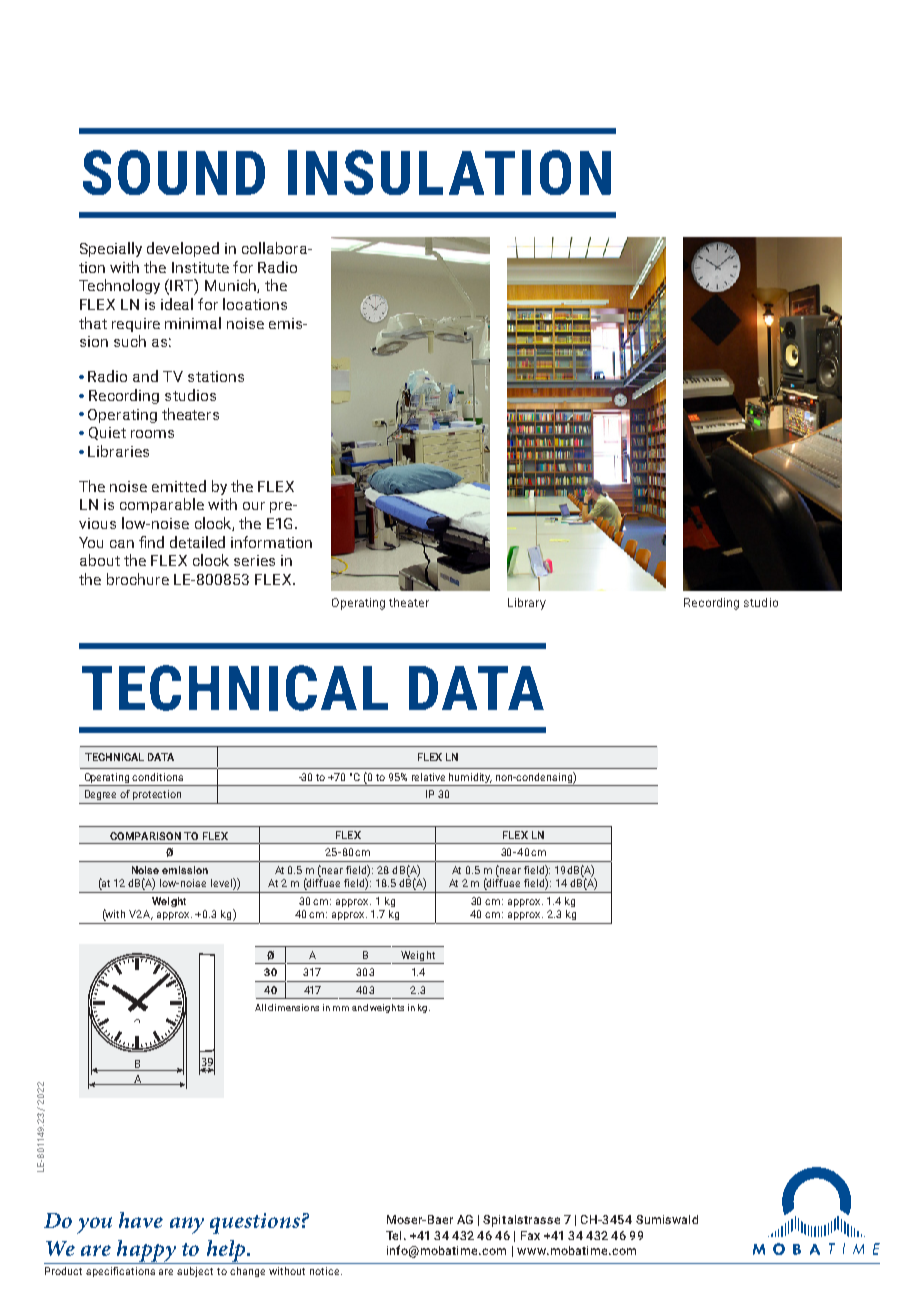  What do you see at coordinates (428, 777) in the page?
I see `relative` at bounding box center [428, 777].
